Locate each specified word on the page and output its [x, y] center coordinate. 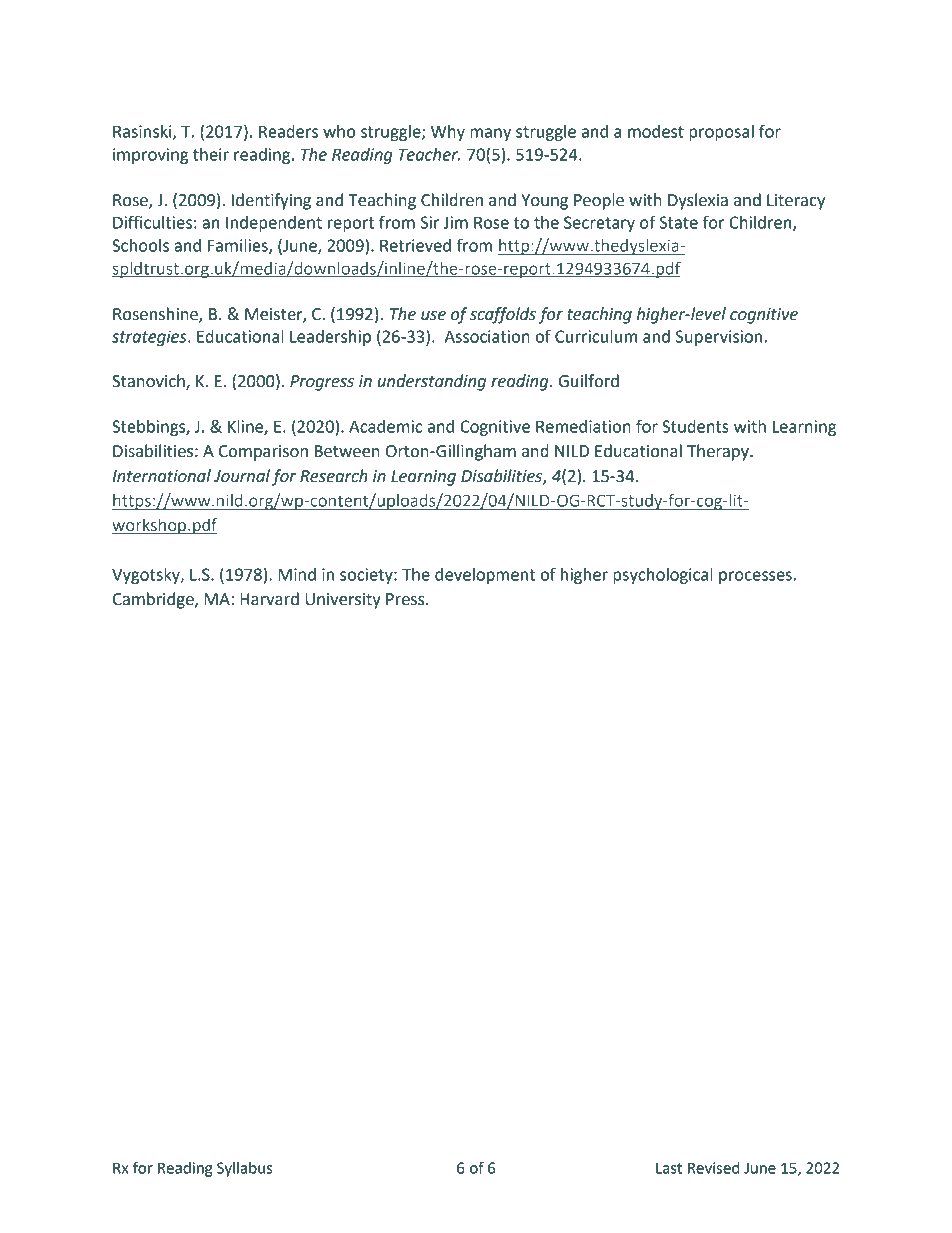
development [485, 576]
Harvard [269, 599]
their [211, 154]
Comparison [263, 453]
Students [695, 426]
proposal [721, 133]
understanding [432, 382]
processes [755, 577]
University [343, 601]
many [490, 134]
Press [406, 599]
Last [669, 1168]
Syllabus [244, 1169]
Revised [713, 1168]
